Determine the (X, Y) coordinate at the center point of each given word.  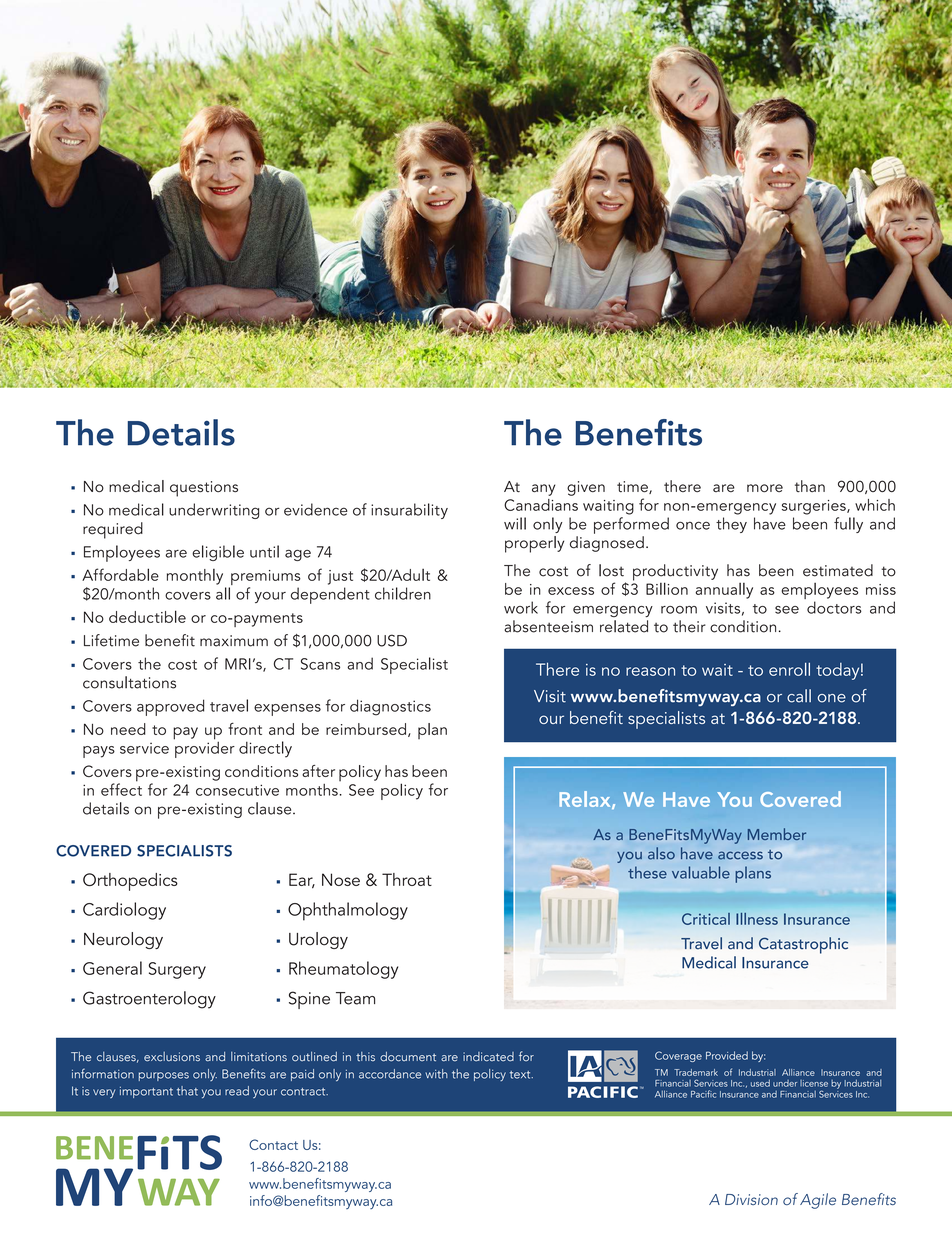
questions (204, 489)
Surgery (177, 970)
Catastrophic (803, 945)
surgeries (815, 507)
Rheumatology (343, 970)
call (799, 696)
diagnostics (390, 707)
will (515, 523)
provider (204, 748)
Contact (273, 1144)
